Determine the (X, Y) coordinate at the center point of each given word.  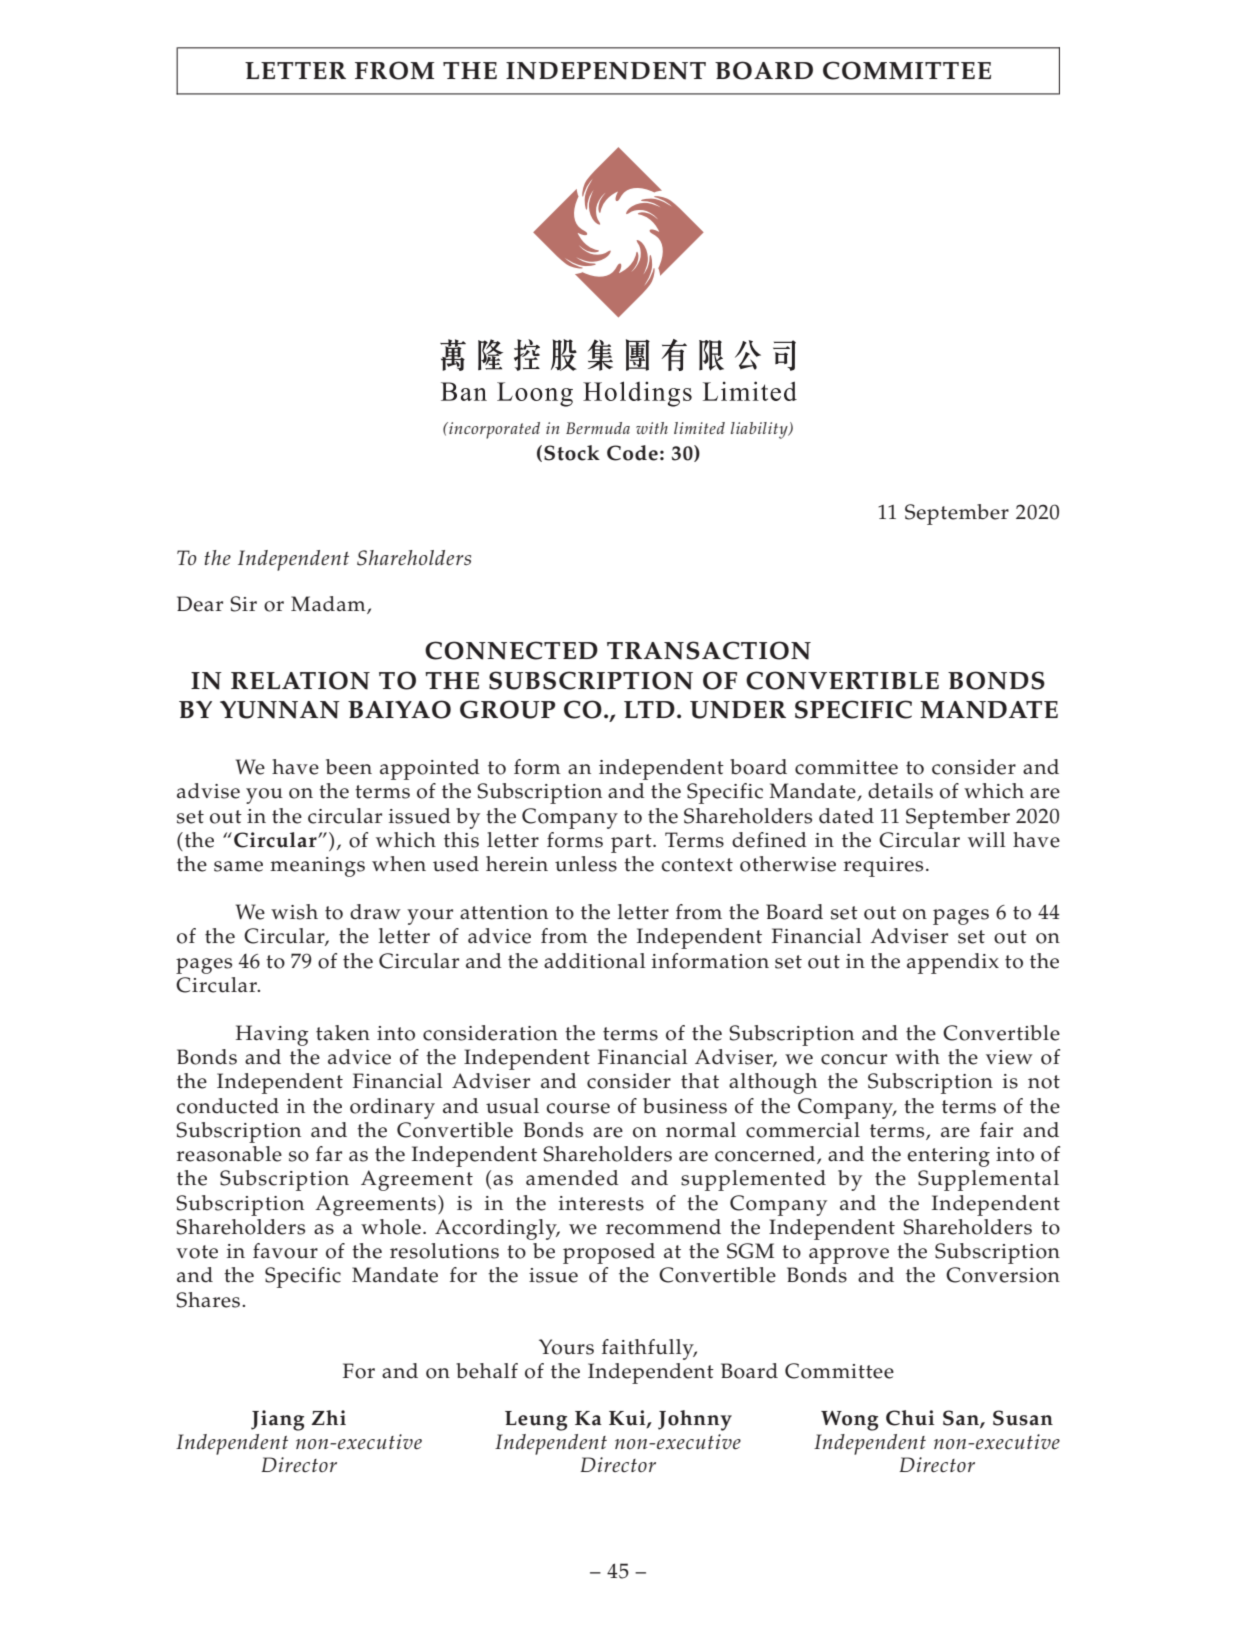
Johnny (695, 1420)
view (1009, 1057)
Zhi (328, 1417)
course (578, 1108)
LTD (649, 709)
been (349, 767)
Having (272, 1035)
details (900, 791)
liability (760, 430)
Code (632, 453)
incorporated (493, 430)
